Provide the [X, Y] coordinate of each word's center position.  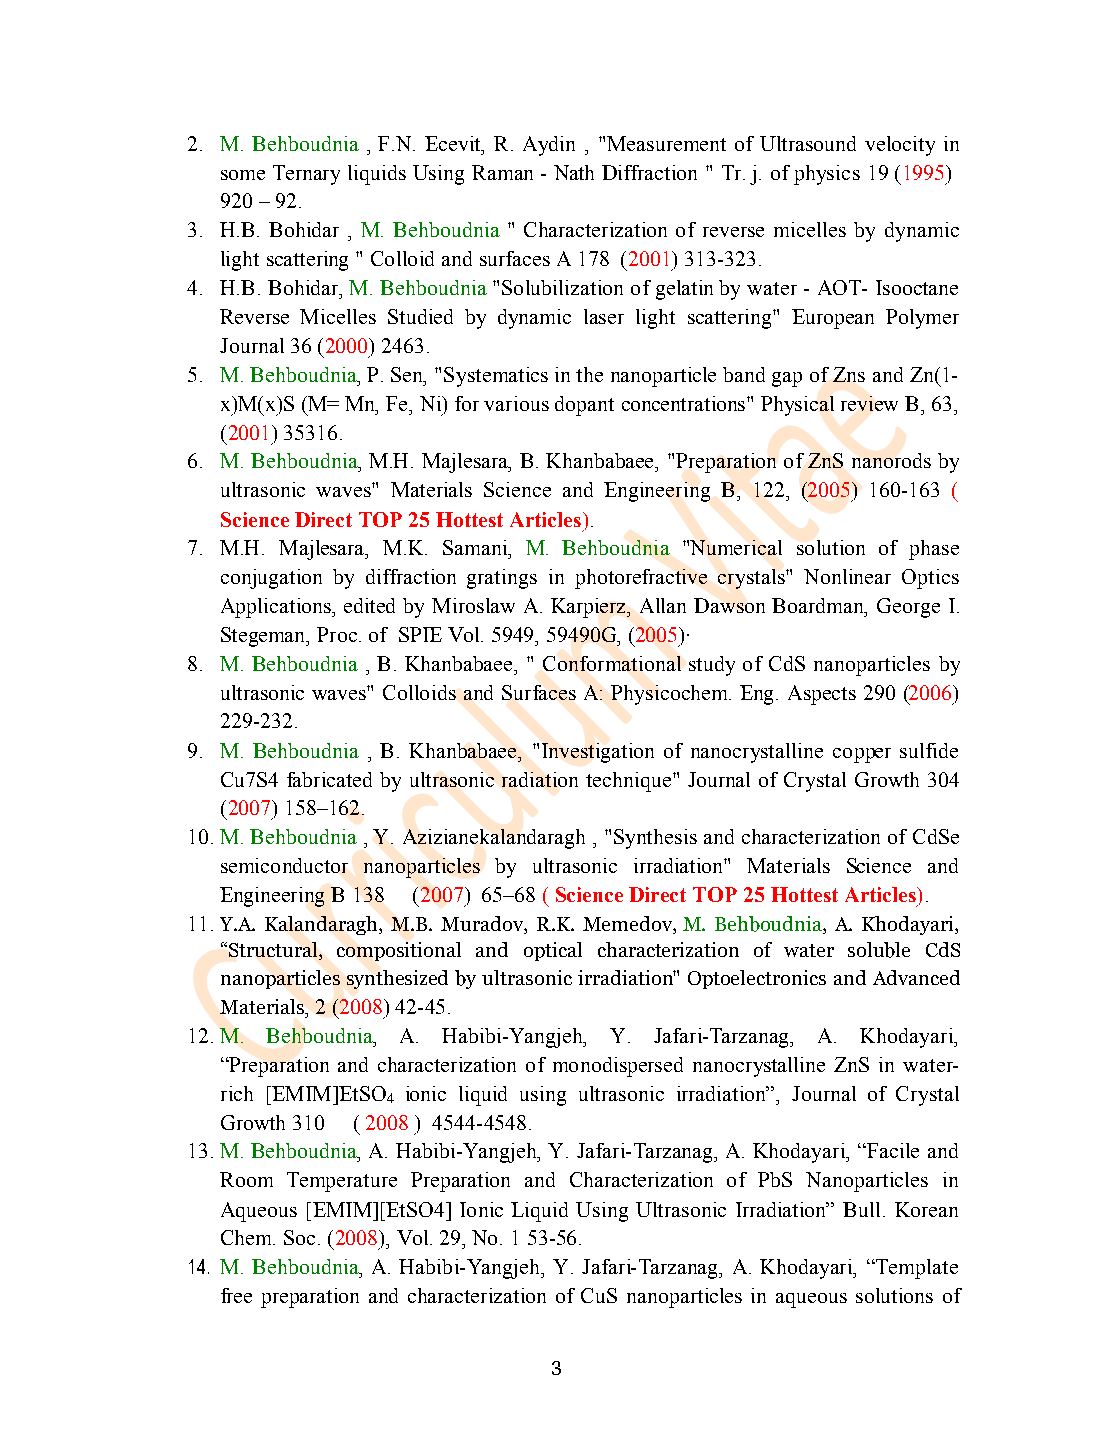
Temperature [342, 1182]
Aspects [822, 695]
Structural [274, 951]
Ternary [306, 175]
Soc [299, 1237]
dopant [584, 406]
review [869, 403]
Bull [863, 1209]
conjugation [271, 579]
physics [827, 175]
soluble [879, 950]
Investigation [598, 753]
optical [553, 951]
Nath [574, 172]
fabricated [329, 779]
